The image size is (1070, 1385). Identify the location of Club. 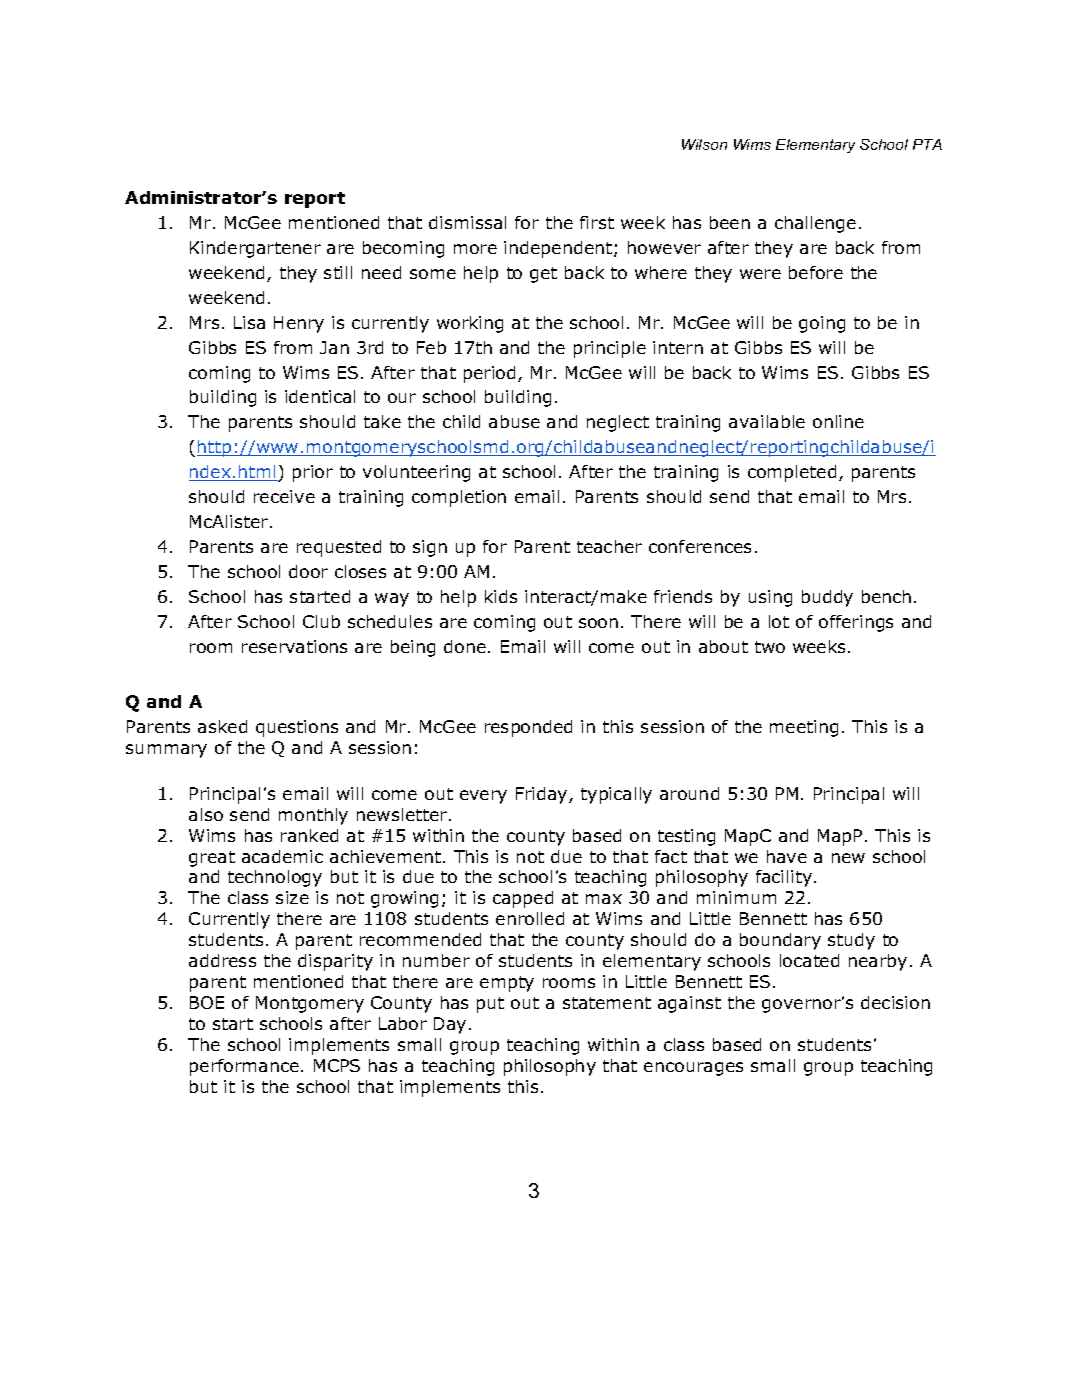
(321, 621).
